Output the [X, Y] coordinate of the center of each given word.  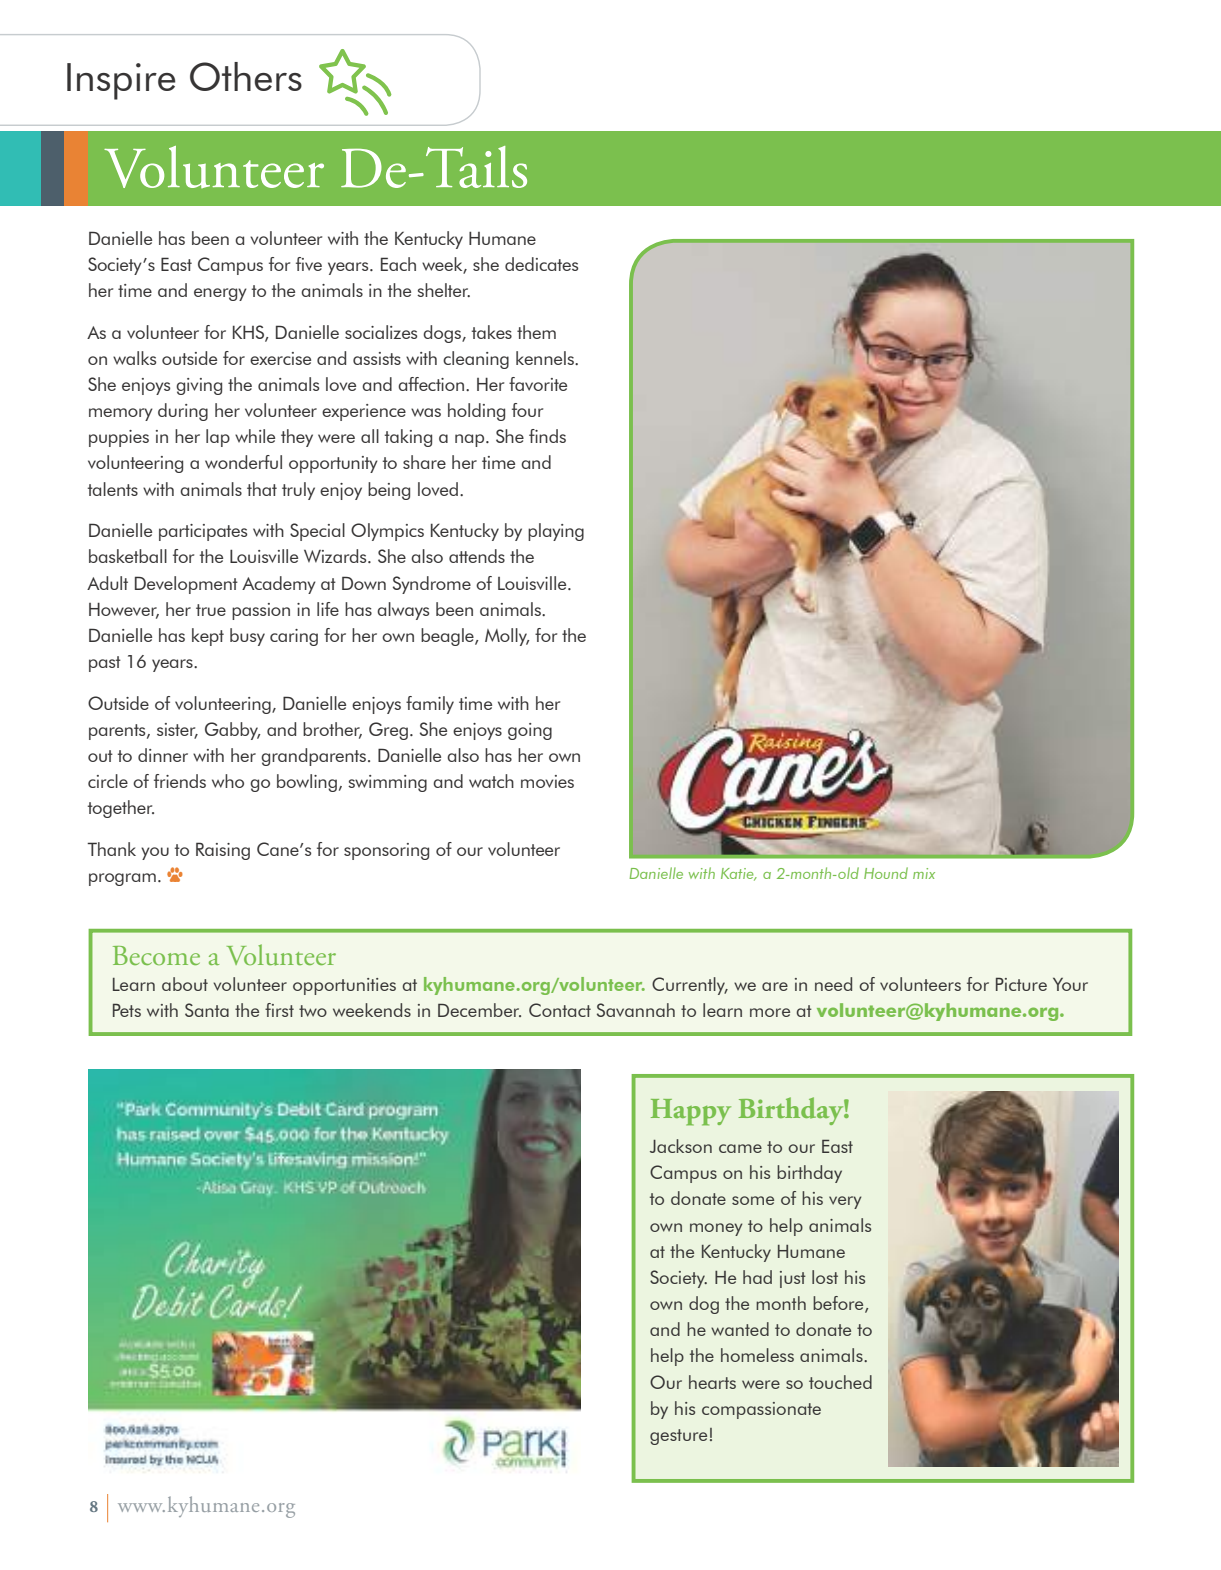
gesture [678, 1437]
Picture [1021, 984]
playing [556, 532]
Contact [560, 1010]
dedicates [541, 264]
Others [246, 76]
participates [203, 532]
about [185, 984]
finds [547, 436]
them [536, 332]
